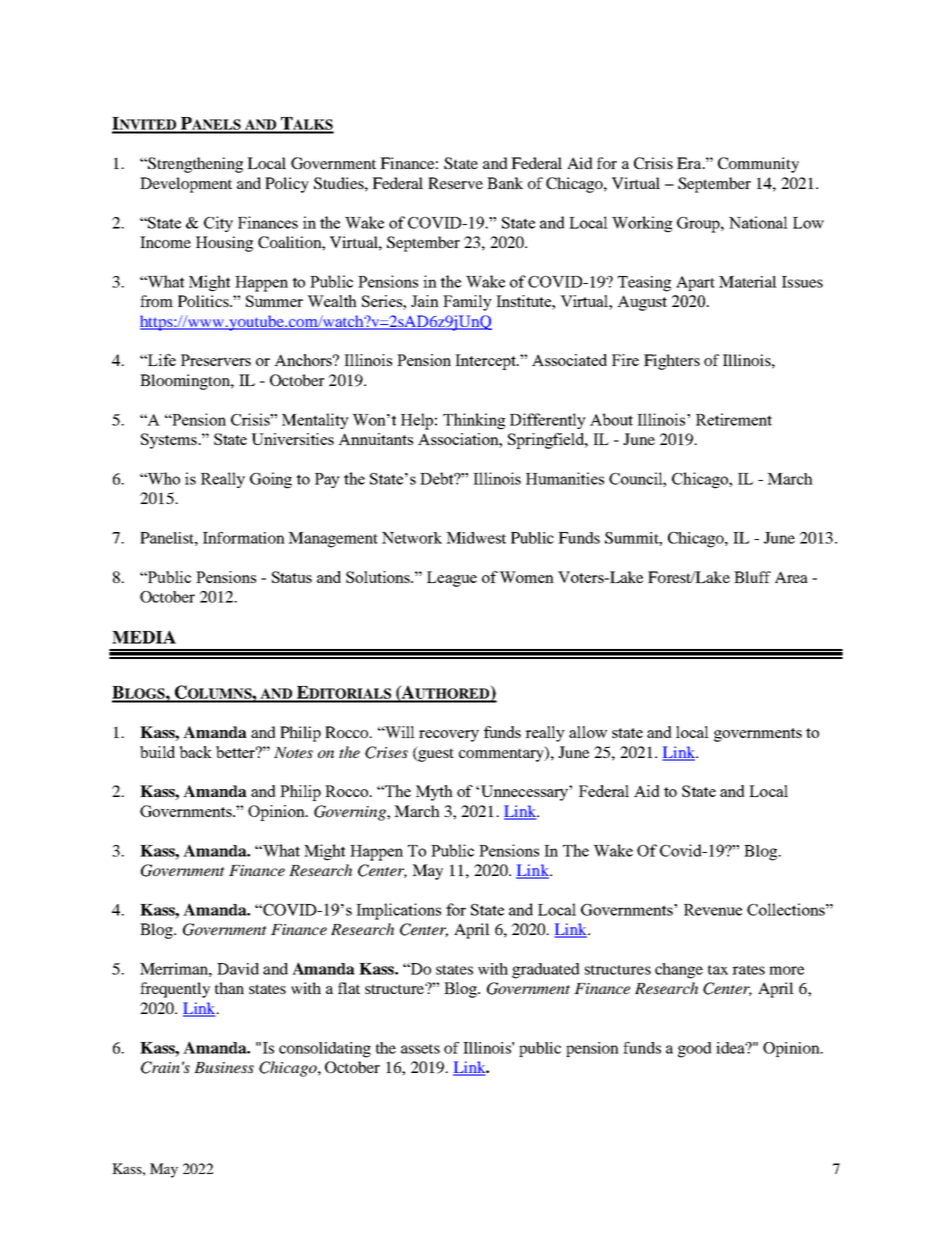  Describe the element at coordinates (752, 577) in the page. I see `Bluff` at that location.
